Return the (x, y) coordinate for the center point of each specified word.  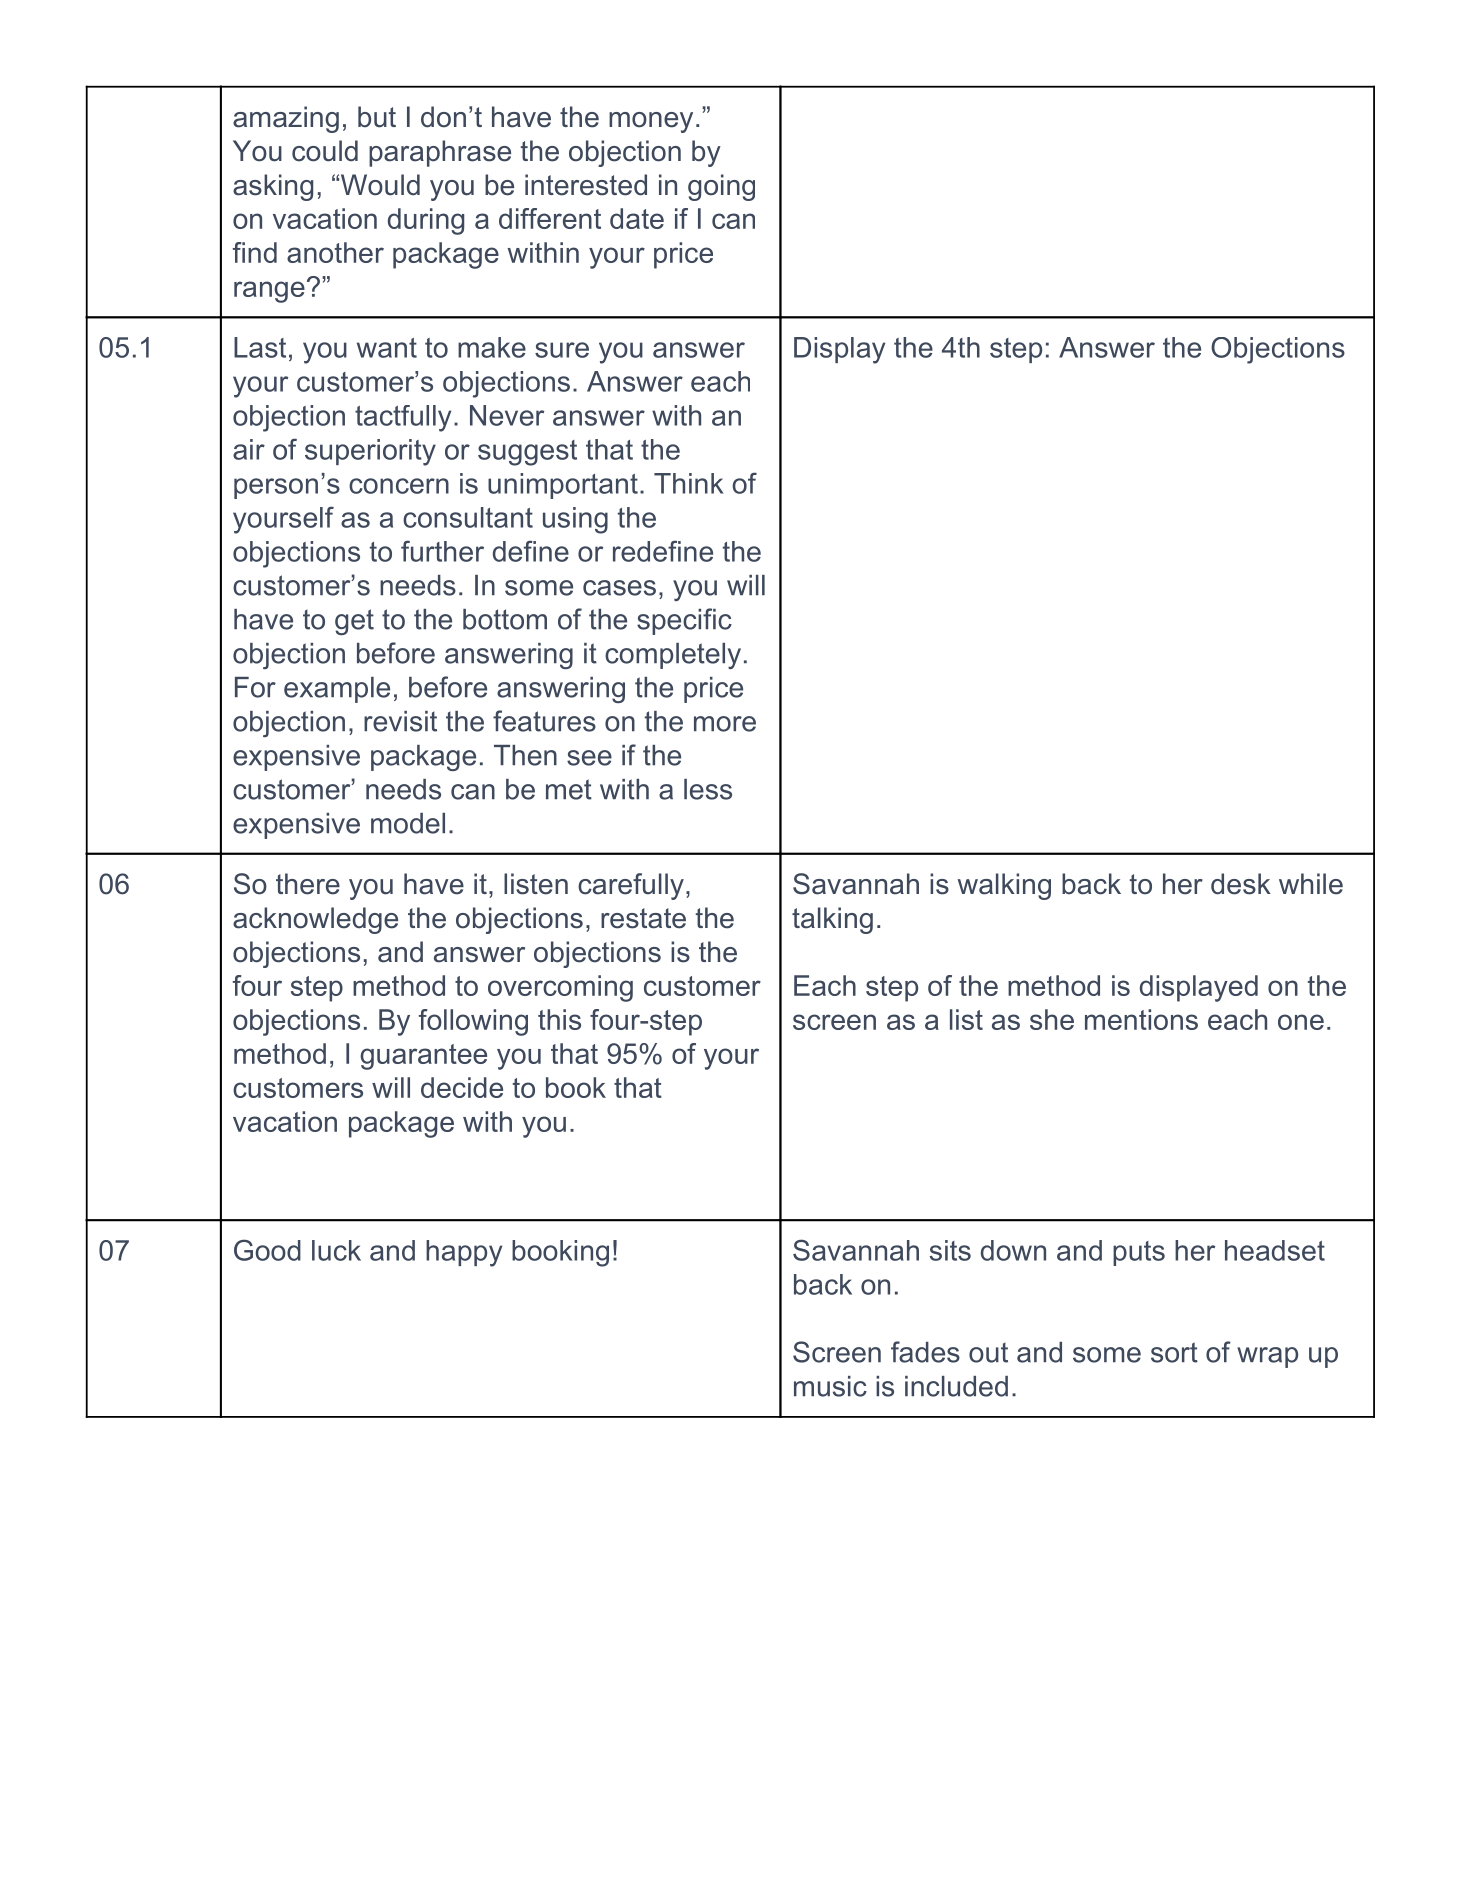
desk (1241, 884)
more (725, 724)
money (651, 122)
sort (1174, 1352)
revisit (400, 721)
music (830, 1386)
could (325, 151)
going (721, 187)
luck (336, 1250)
